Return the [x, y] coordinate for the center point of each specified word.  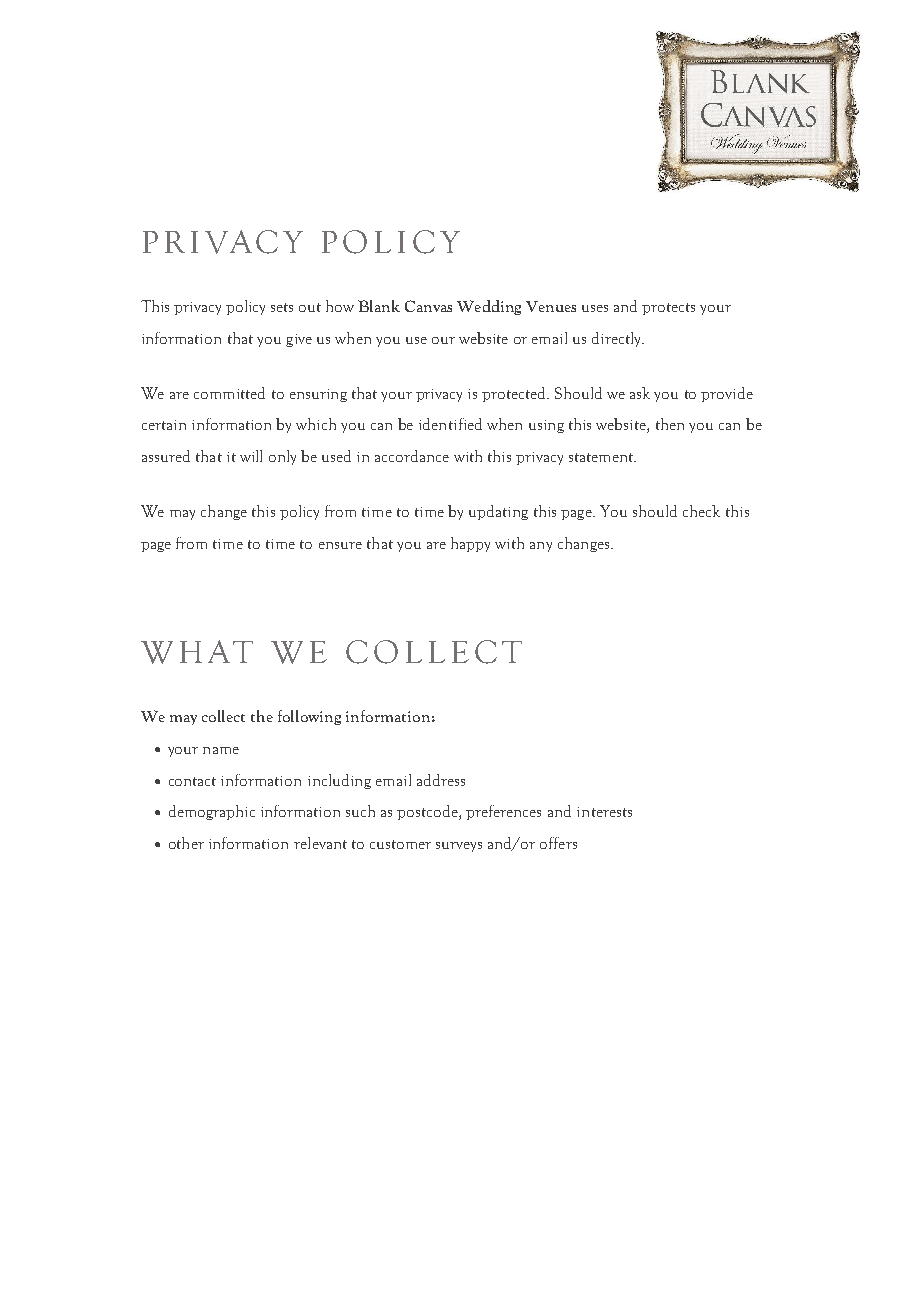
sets [282, 307]
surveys [459, 847]
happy [470, 544]
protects [668, 309]
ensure [340, 545]
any [541, 547]
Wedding [489, 307]
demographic [212, 812]
